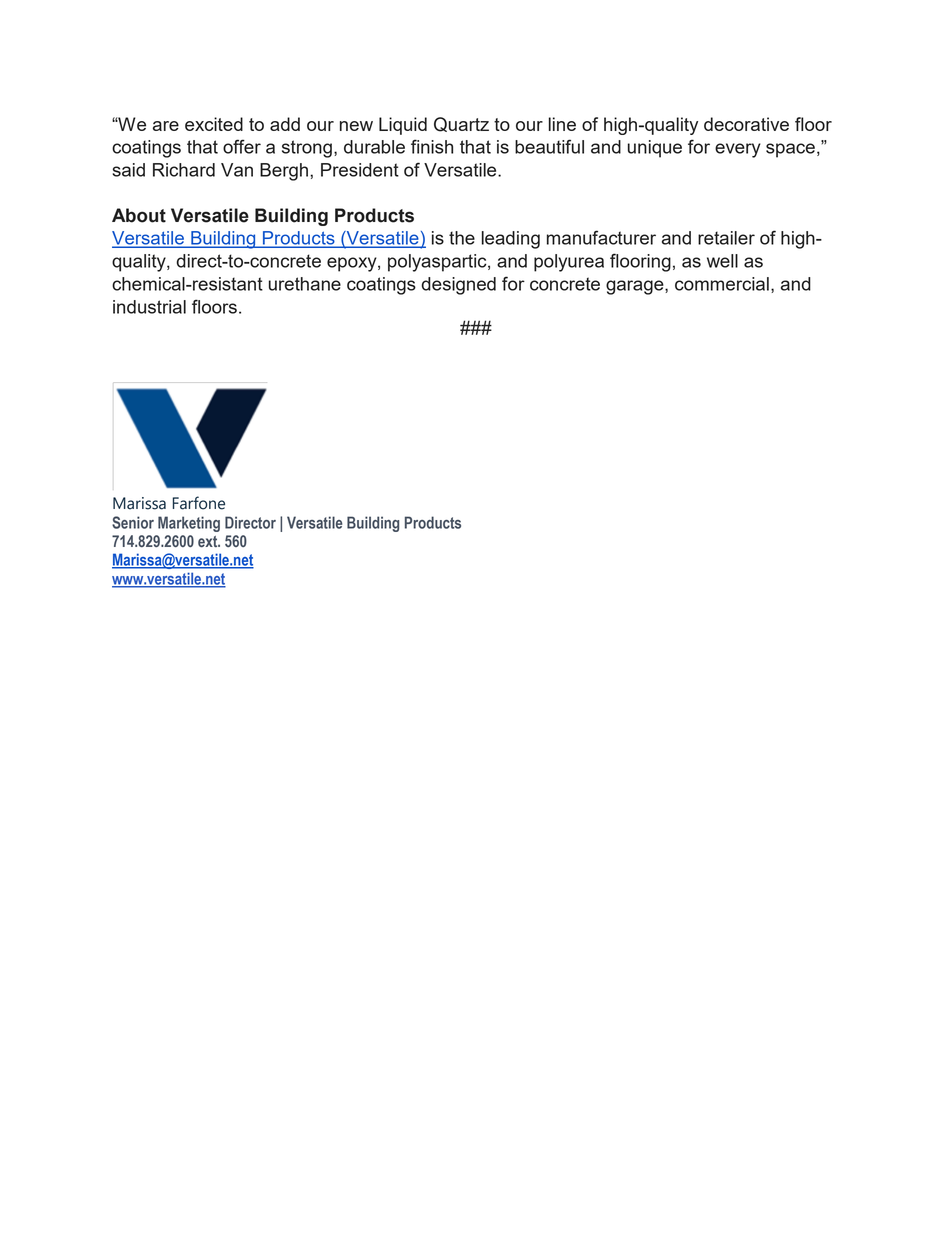 Image resolution: width=952 pixels, height=1233 pixels. What do you see at coordinates (722, 261) in the image?
I see `well` at bounding box center [722, 261].
